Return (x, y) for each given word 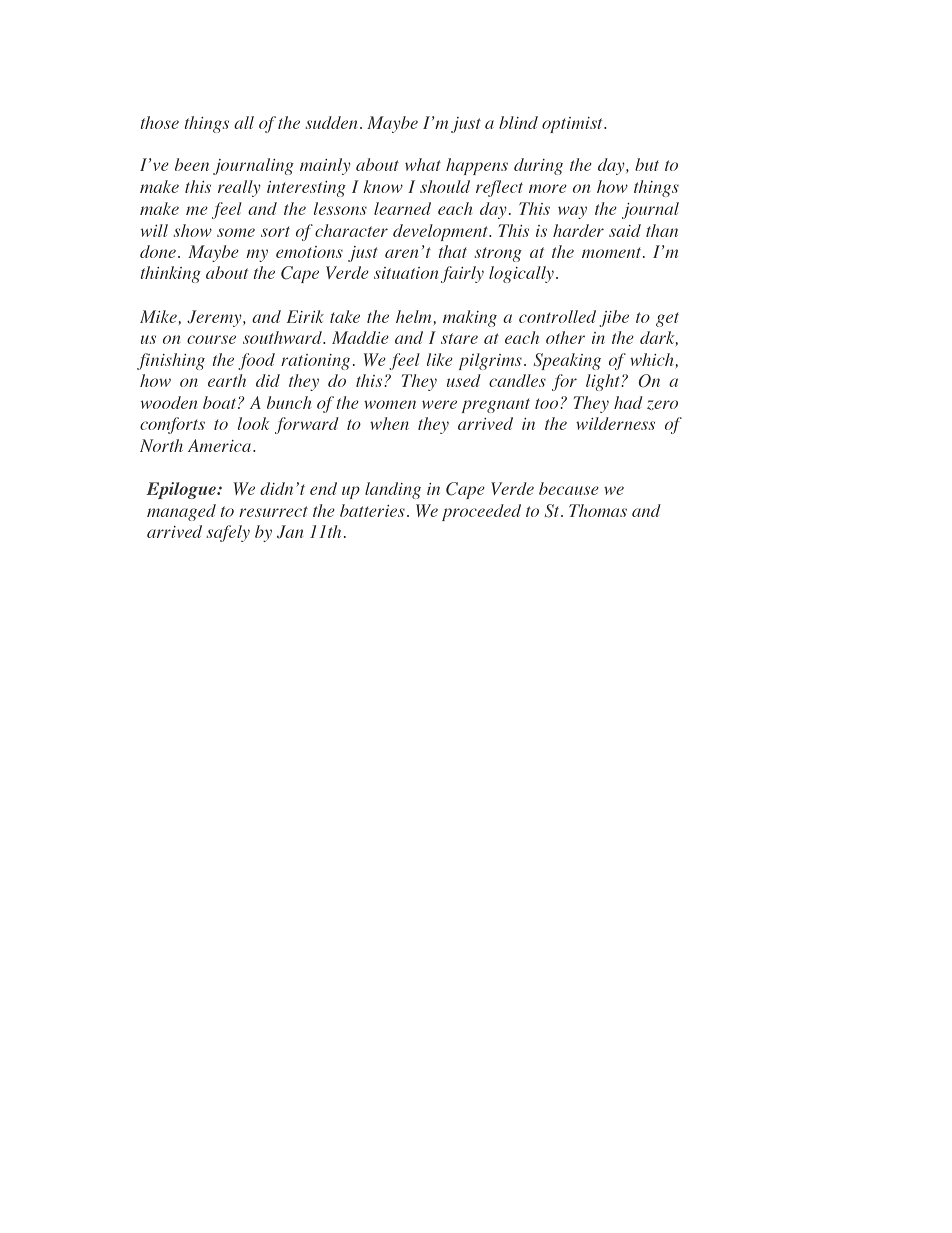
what (423, 164)
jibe (614, 318)
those (160, 122)
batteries (372, 510)
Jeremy (215, 318)
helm (413, 316)
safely (228, 533)
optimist (573, 125)
